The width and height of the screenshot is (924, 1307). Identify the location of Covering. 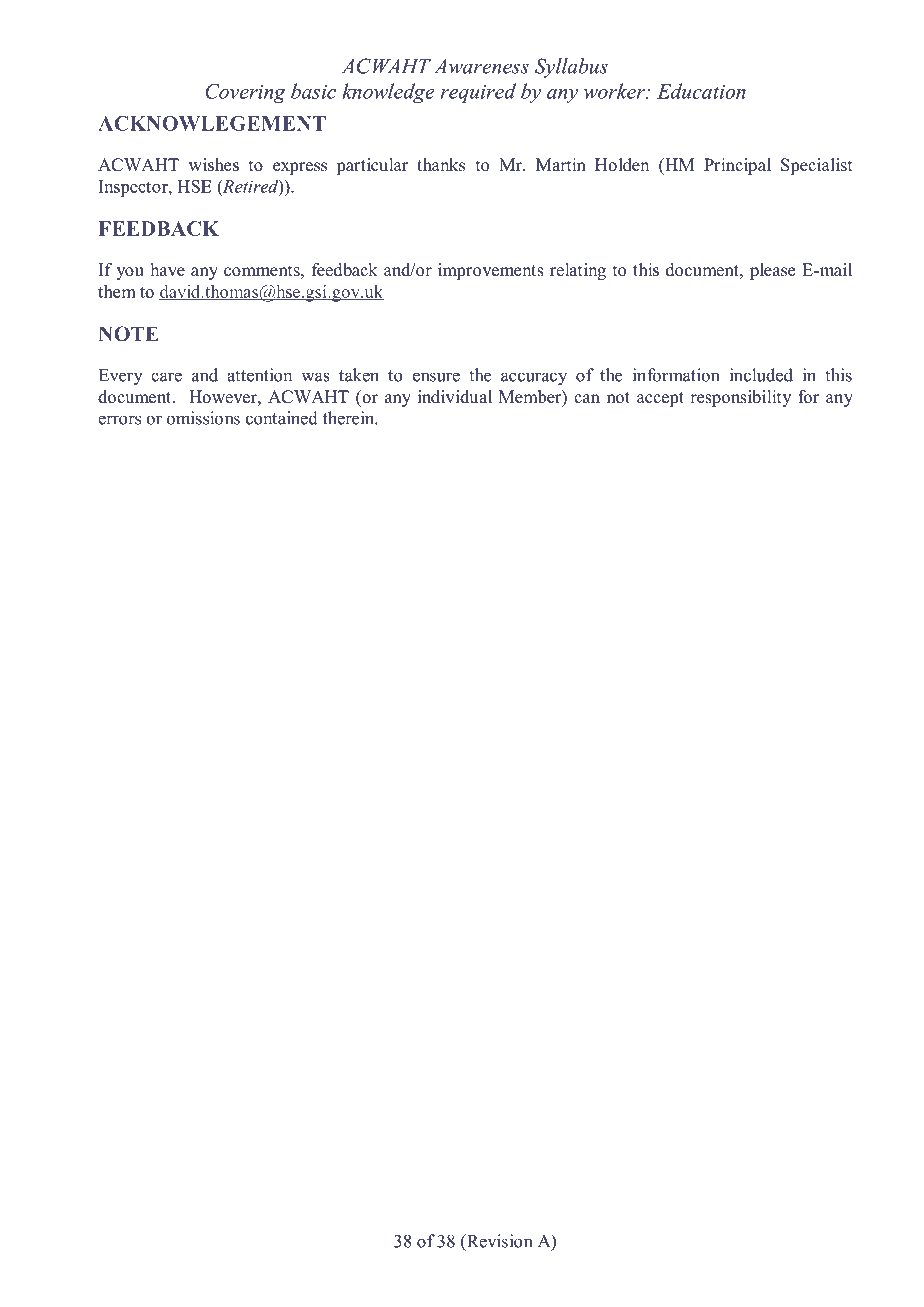
(245, 93).
